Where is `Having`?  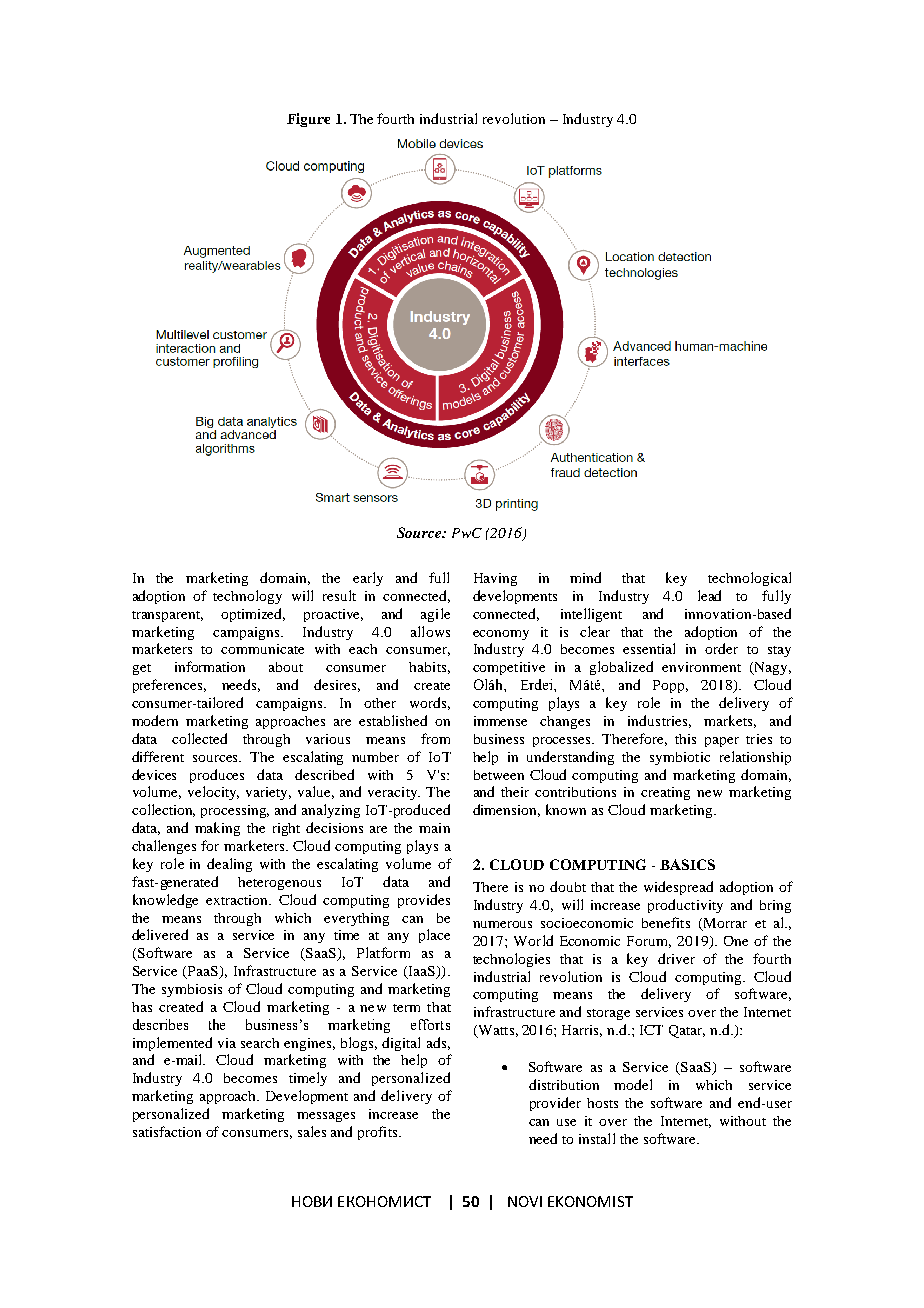 Having is located at coordinates (495, 579).
